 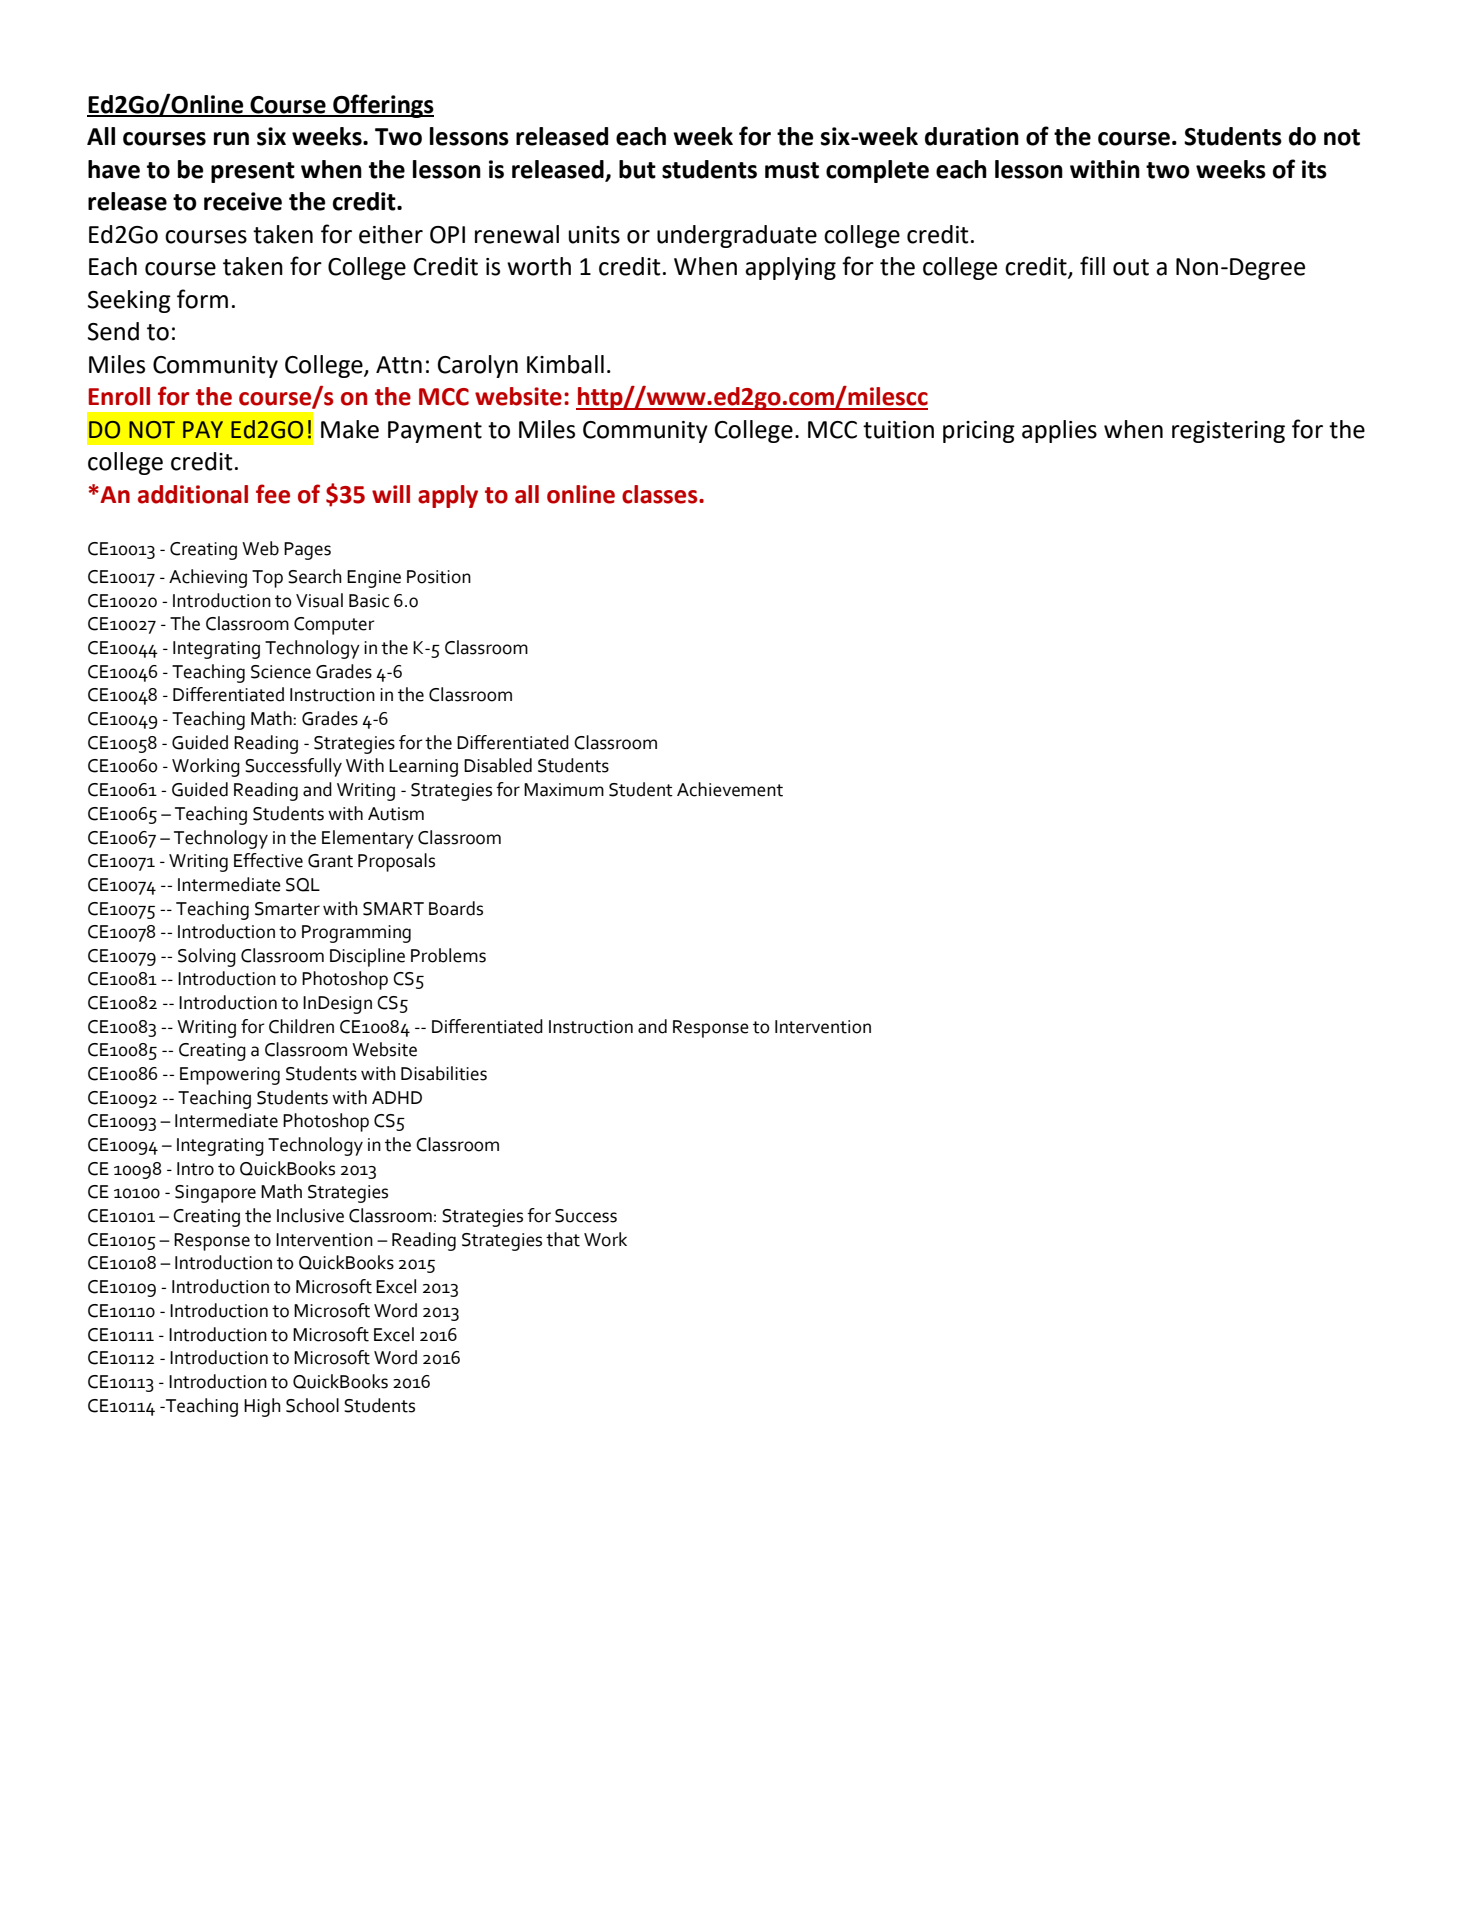 What do you see at coordinates (267, 579) in the document?
I see `Top` at bounding box center [267, 579].
